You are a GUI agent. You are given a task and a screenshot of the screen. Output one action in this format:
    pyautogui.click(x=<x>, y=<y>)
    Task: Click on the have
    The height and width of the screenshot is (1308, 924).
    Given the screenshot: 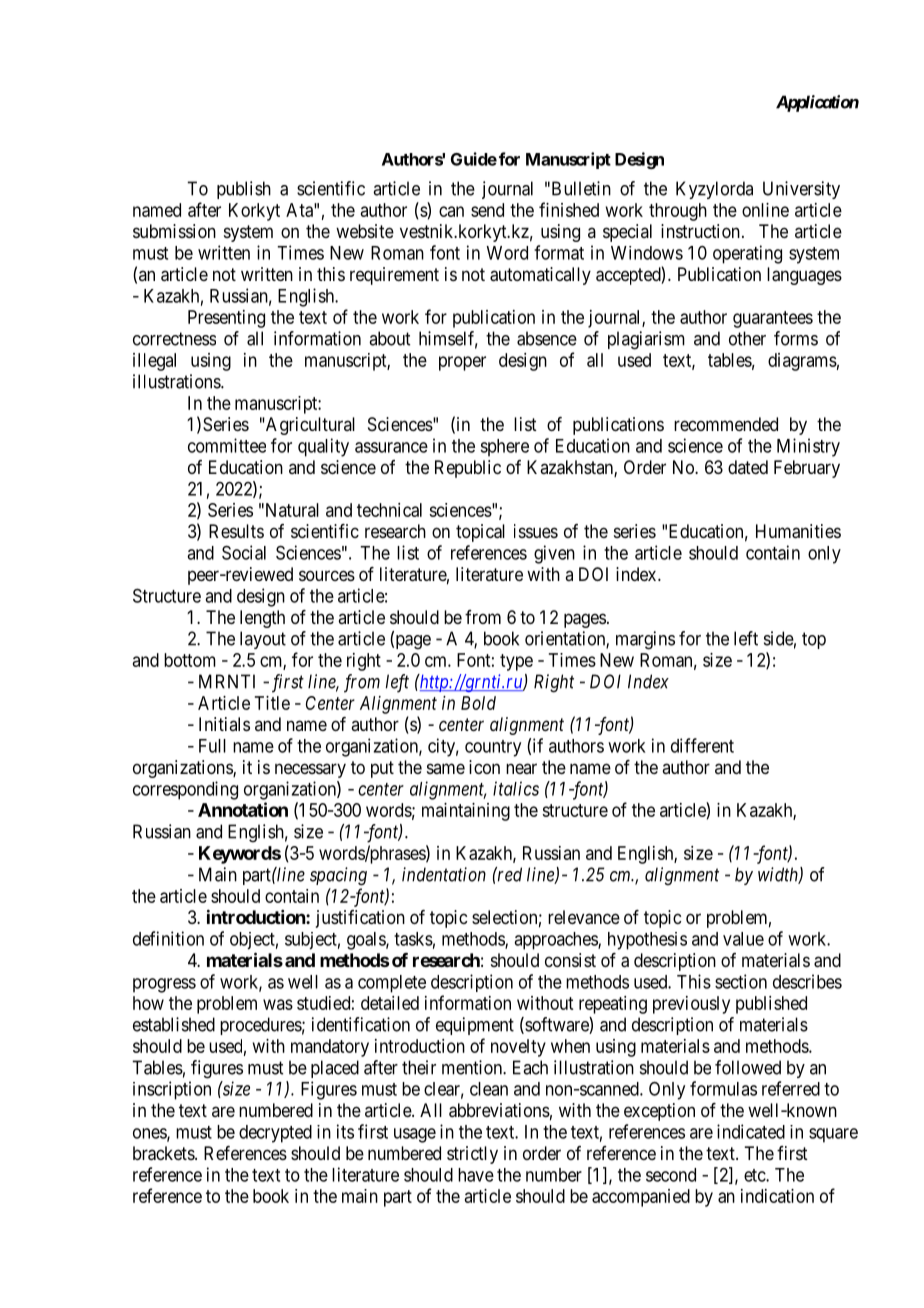 What is the action you would take?
    pyautogui.click(x=476, y=1175)
